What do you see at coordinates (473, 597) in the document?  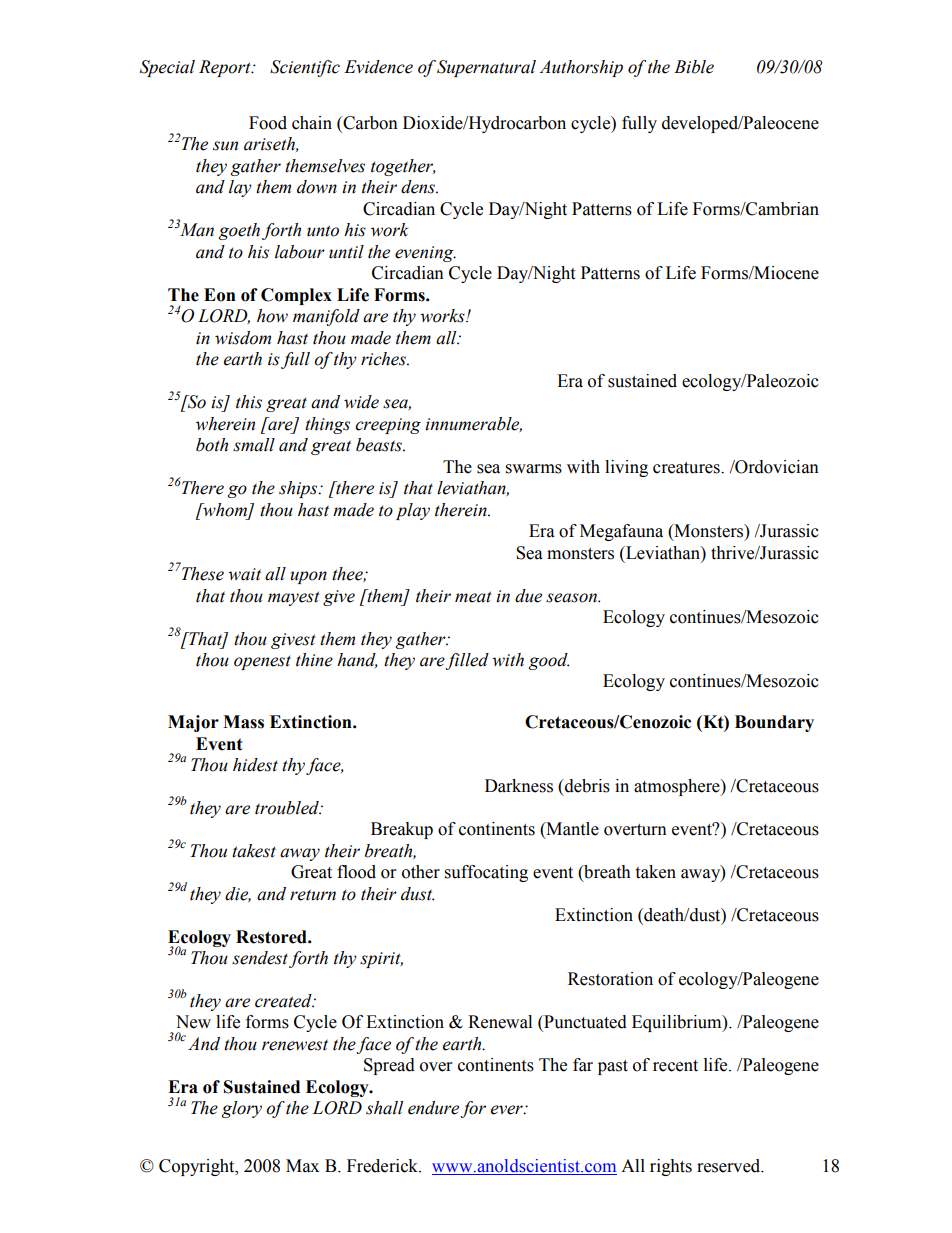 I see `meat` at bounding box center [473, 597].
